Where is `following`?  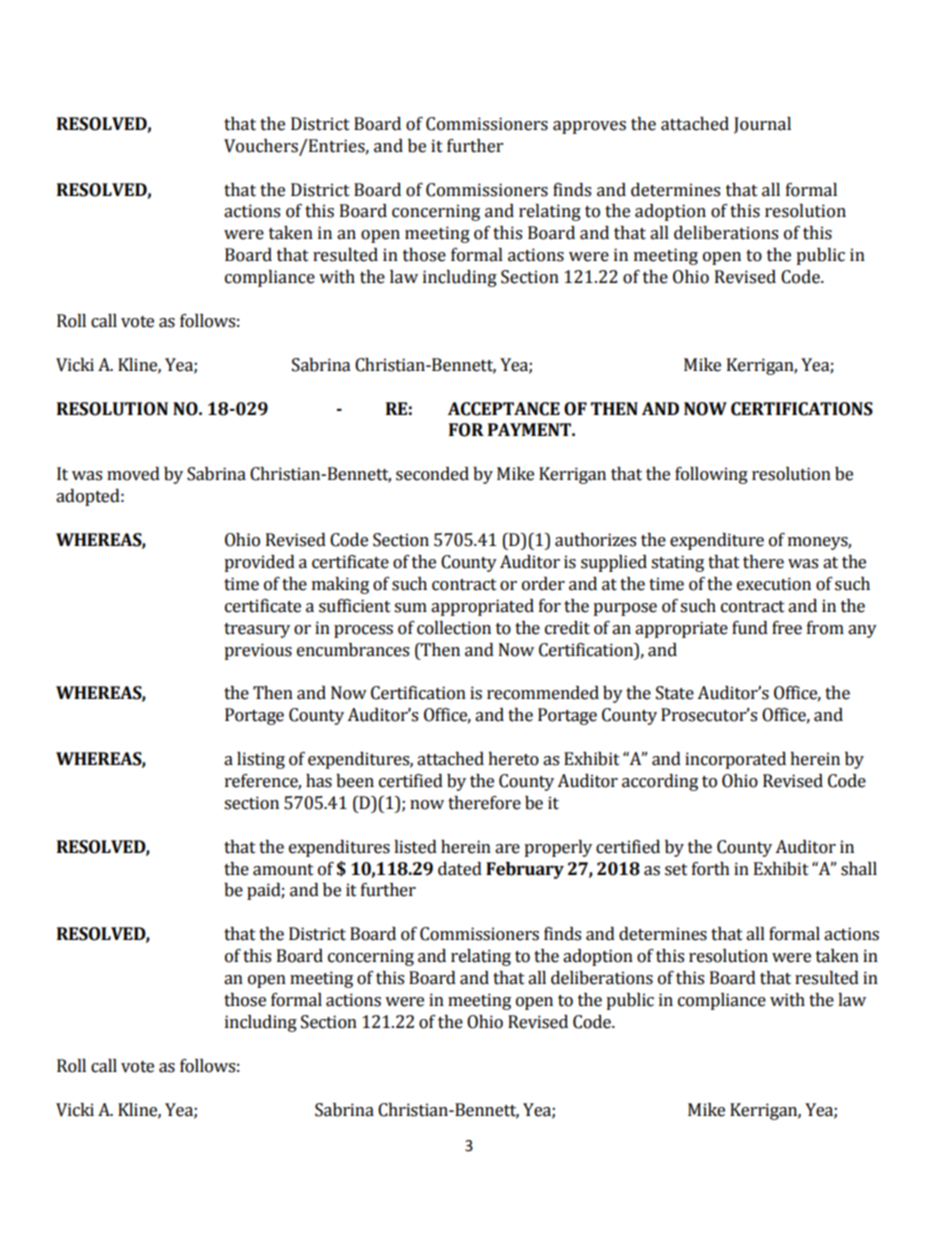 following is located at coordinates (711, 475).
